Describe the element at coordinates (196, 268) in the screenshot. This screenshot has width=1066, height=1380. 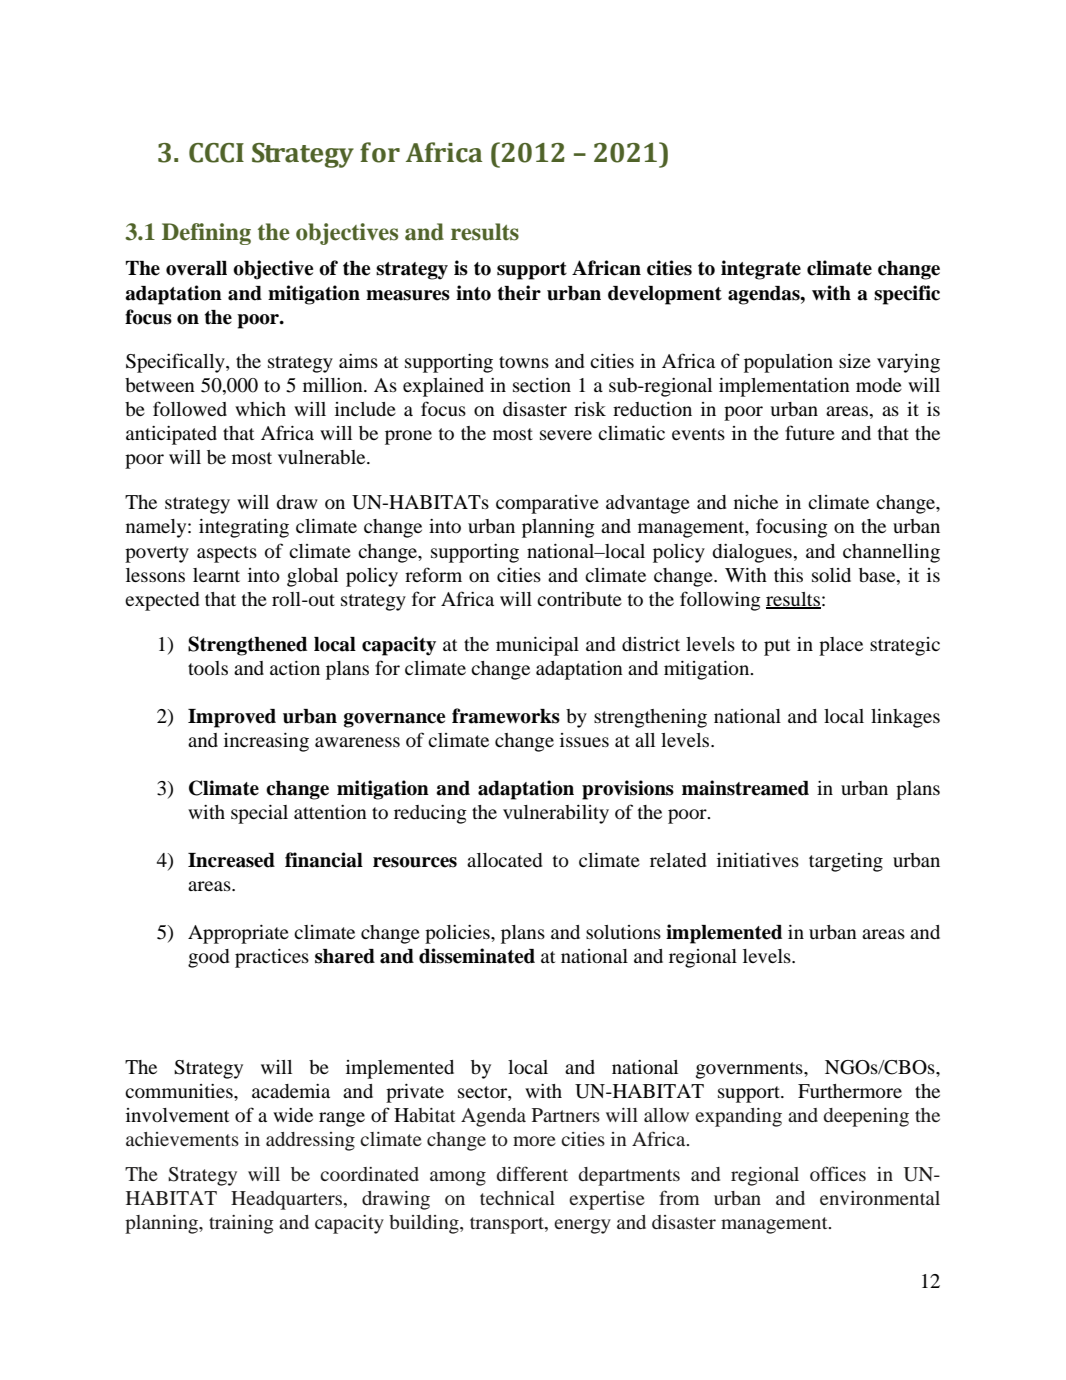
I see `overall` at that location.
